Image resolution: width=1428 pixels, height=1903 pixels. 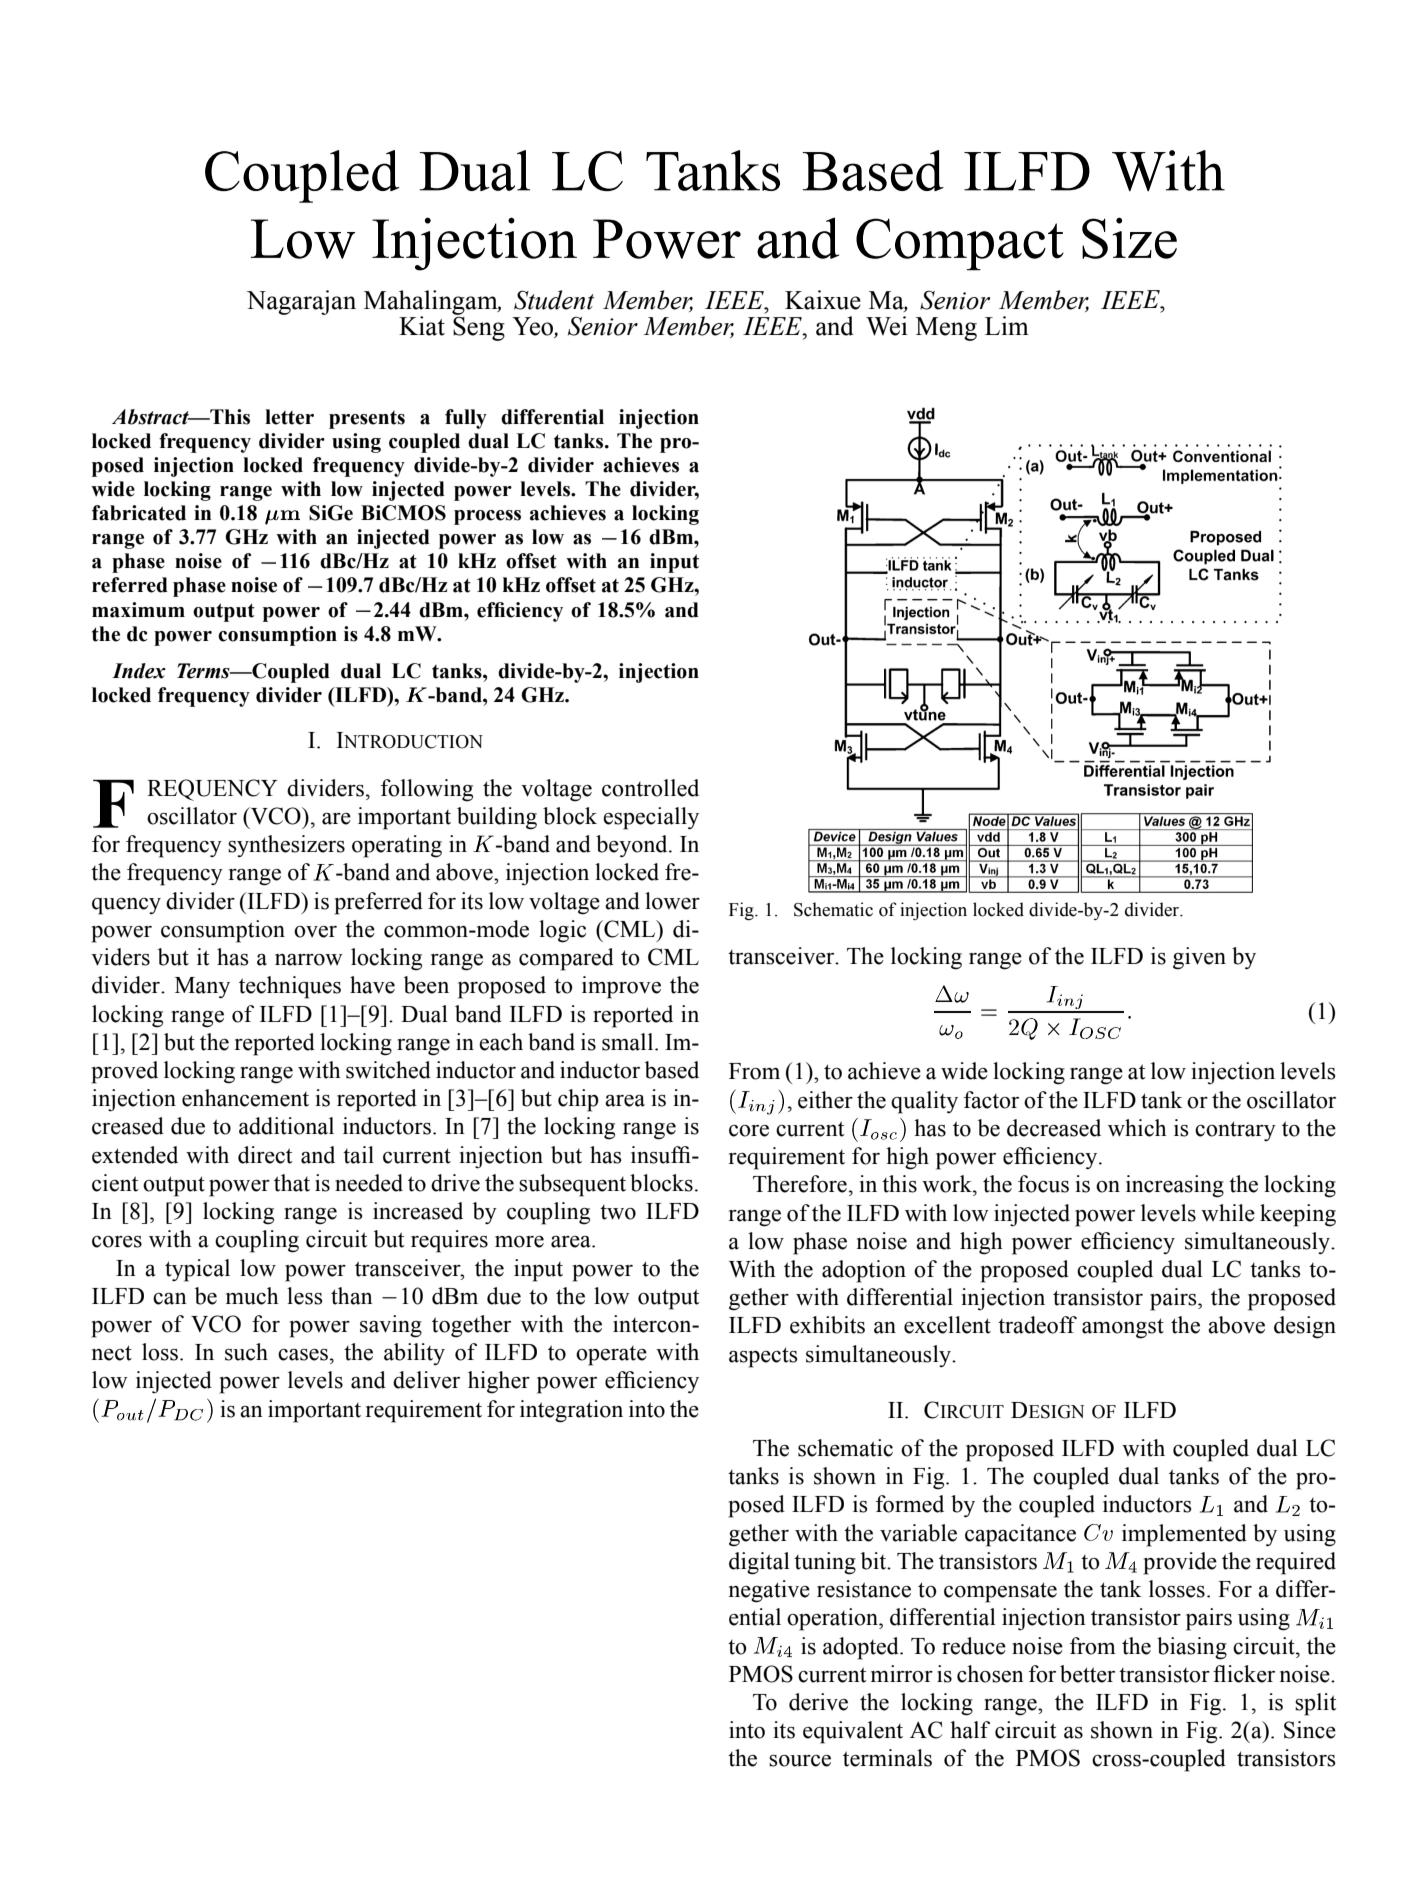 I want to click on derive, so click(x=818, y=1702).
